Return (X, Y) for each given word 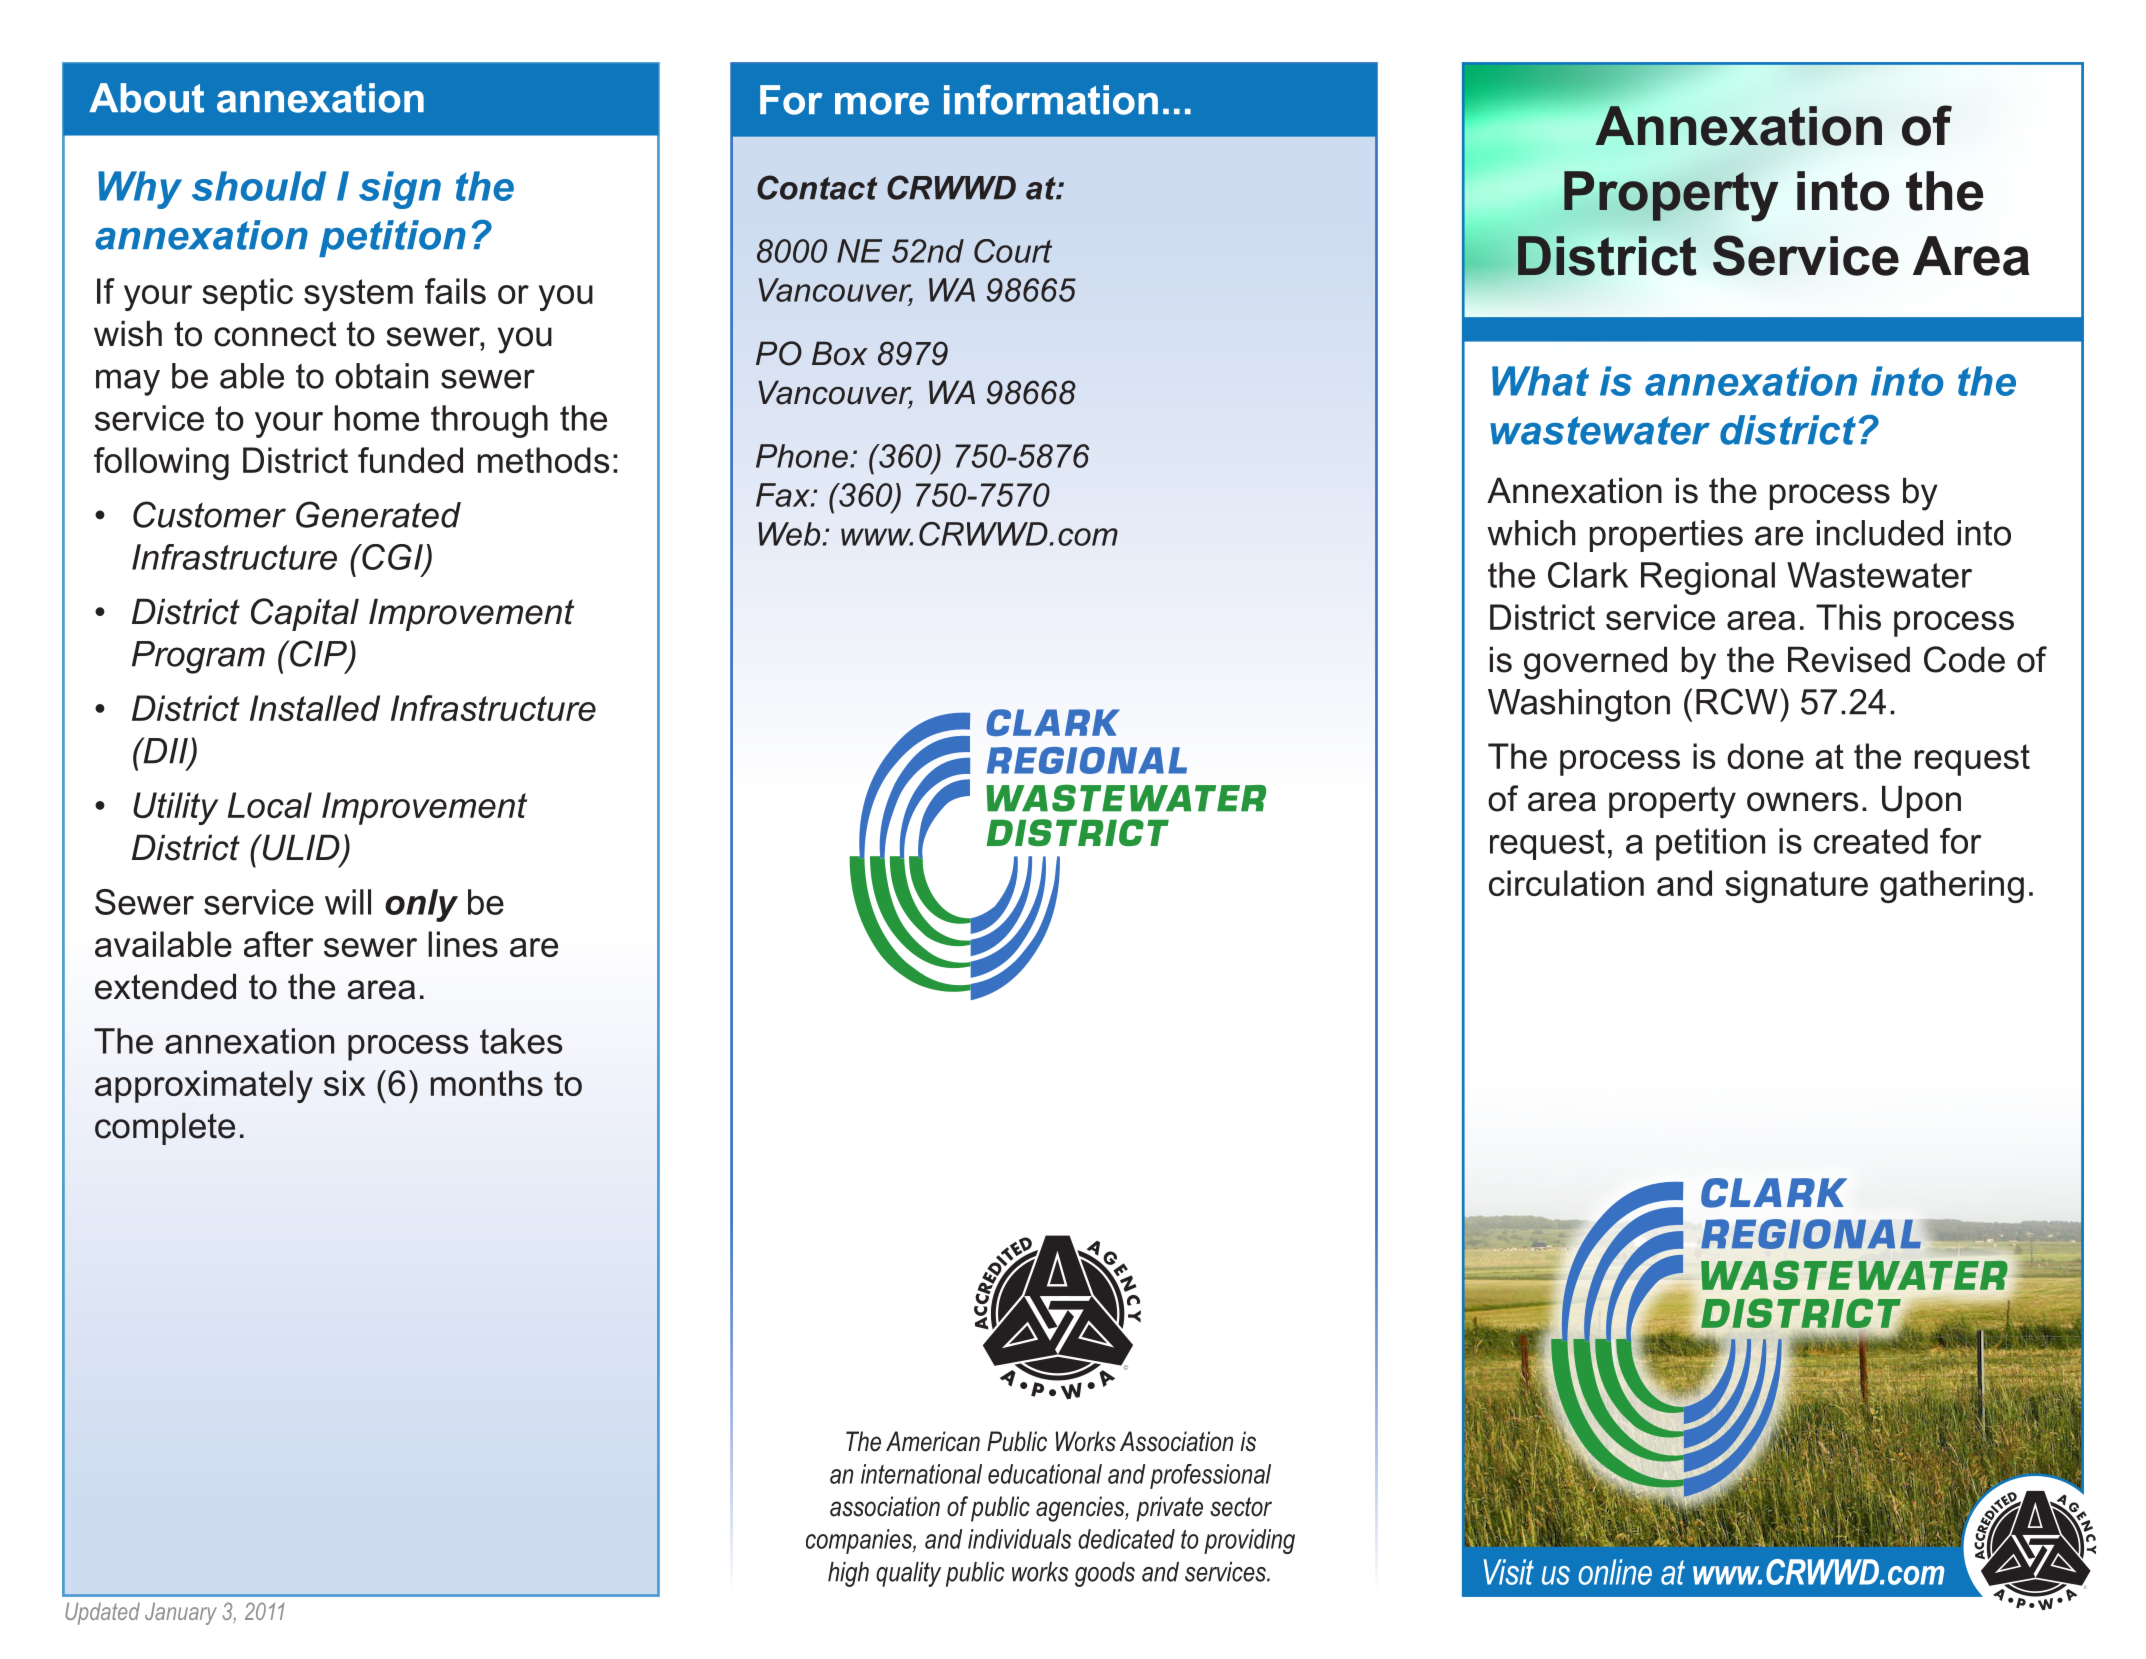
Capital (305, 614)
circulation (1566, 883)
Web (789, 534)
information (1051, 100)
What (1540, 381)
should (259, 186)
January (181, 1613)
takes (521, 1041)
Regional (1708, 578)
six (345, 1083)
